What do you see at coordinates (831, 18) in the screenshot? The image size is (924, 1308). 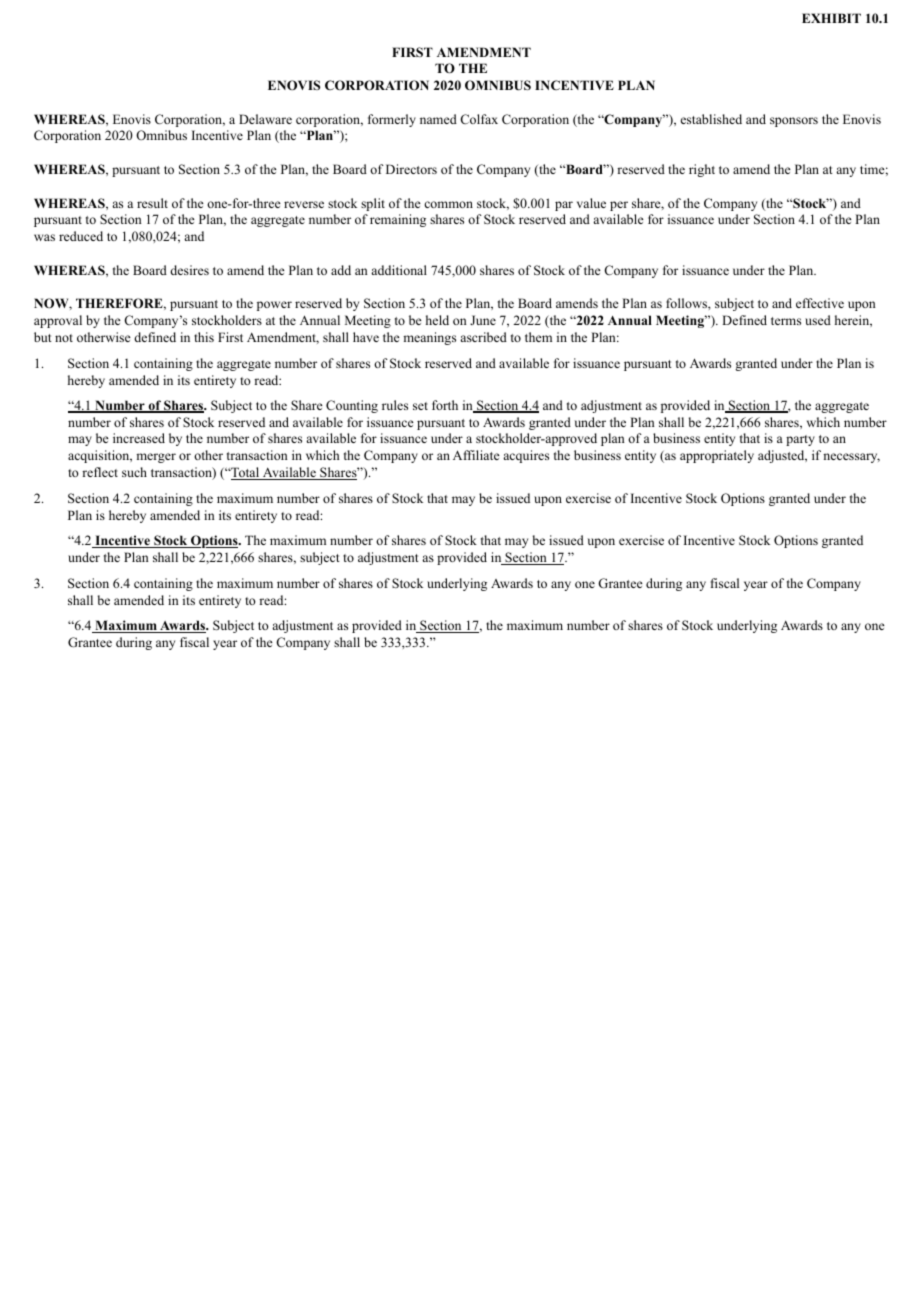 I see `EXHIBIT` at bounding box center [831, 18].
